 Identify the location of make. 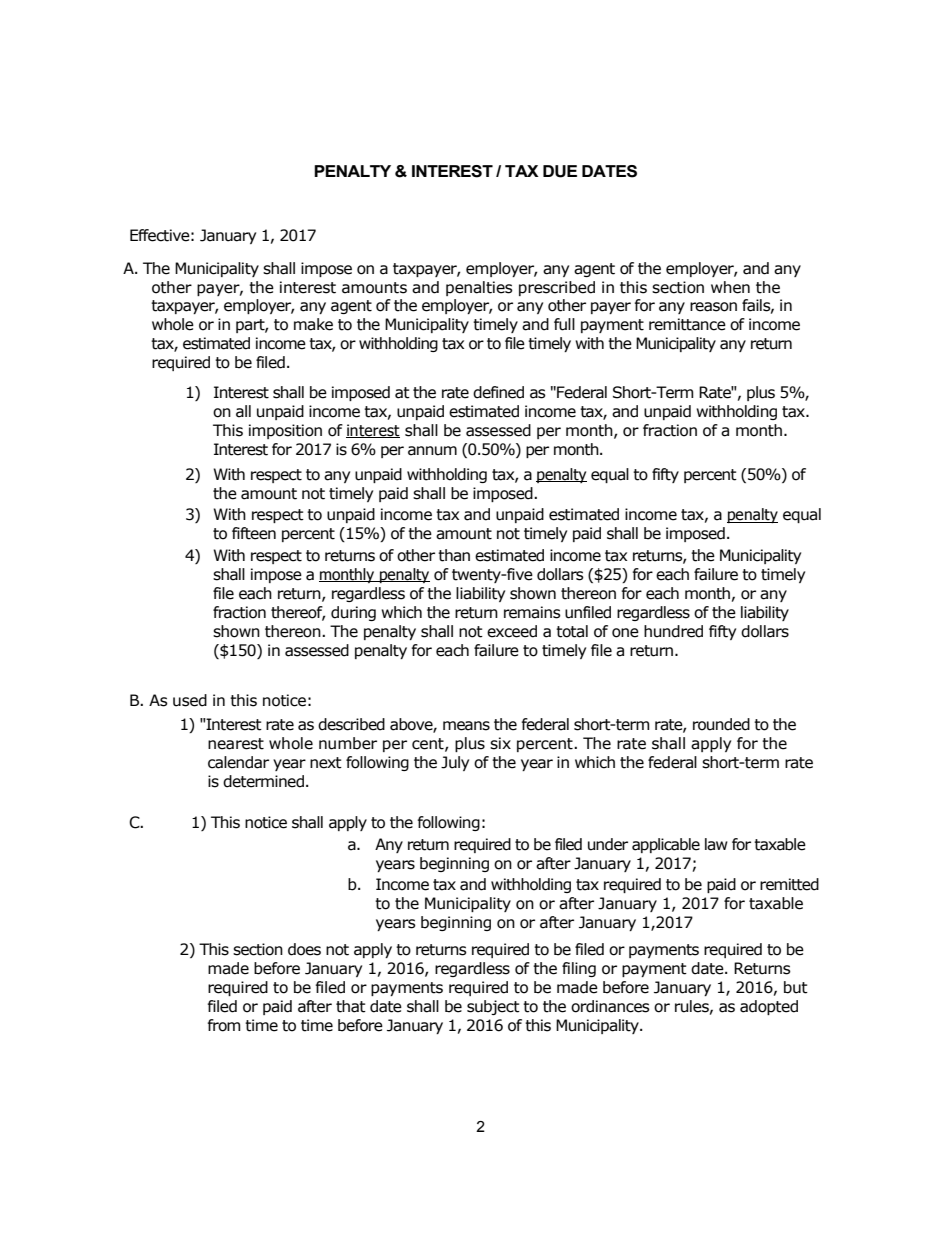
(313, 324).
